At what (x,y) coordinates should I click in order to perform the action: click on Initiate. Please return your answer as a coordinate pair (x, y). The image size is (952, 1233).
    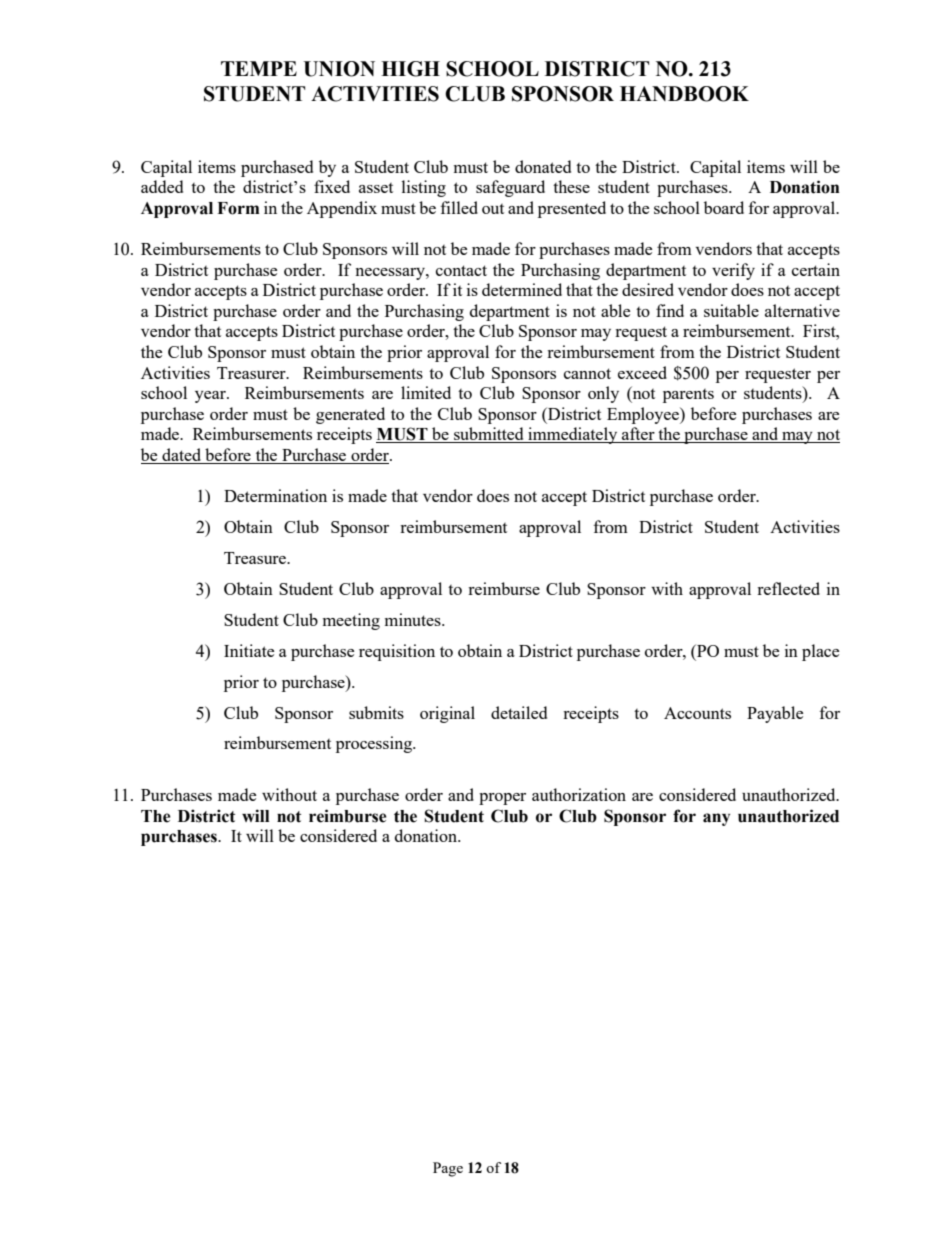
    Looking at the image, I should click on (249, 650).
